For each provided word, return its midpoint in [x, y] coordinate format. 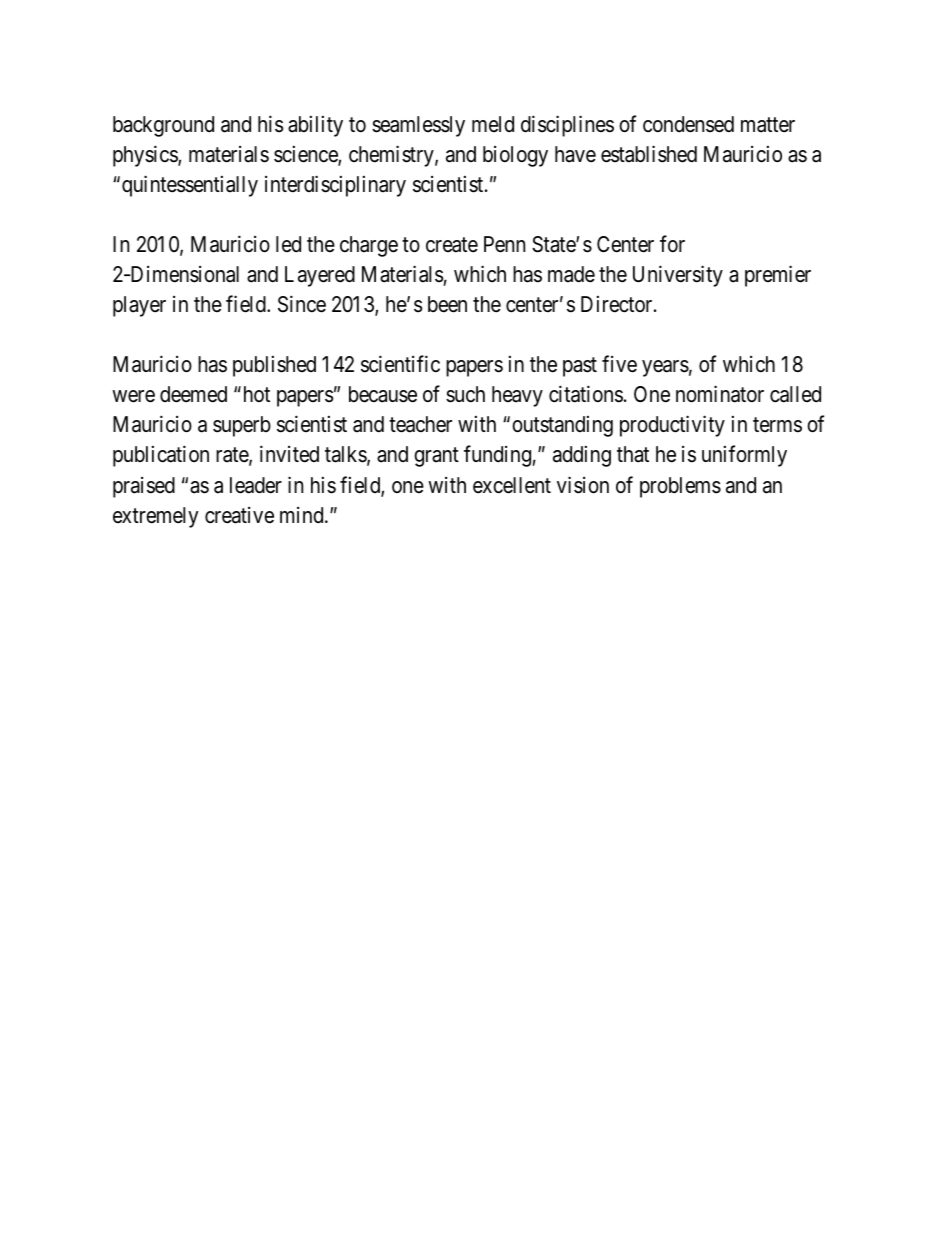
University [678, 276]
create [452, 245]
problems [680, 487]
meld [493, 124]
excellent [512, 485]
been [447, 304]
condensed [688, 124]
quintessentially [190, 186]
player [139, 306]
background [163, 126]
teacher [420, 424]
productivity [672, 426]
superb [242, 426]
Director [618, 304]
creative [239, 515]
